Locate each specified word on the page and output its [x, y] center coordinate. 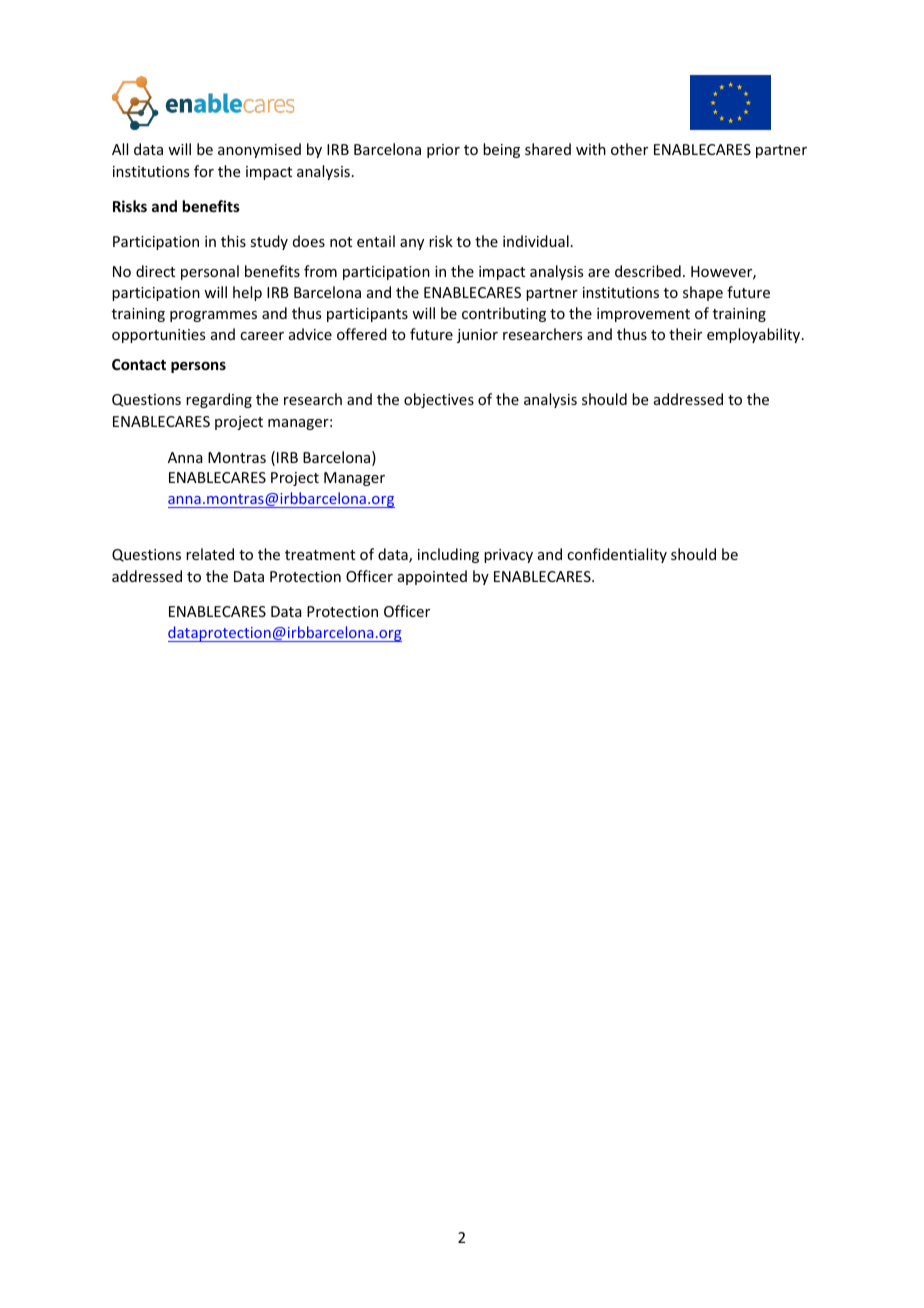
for [204, 171]
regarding [219, 400]
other [629, 149]
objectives [439, 400]
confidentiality [617, 555]
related [210, 554]
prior [443, 151]
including [448, 555]
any [412, 244]
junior [477, 336]
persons [198, 367]
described [648, 271]
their [685, 334]
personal [210, 272]
